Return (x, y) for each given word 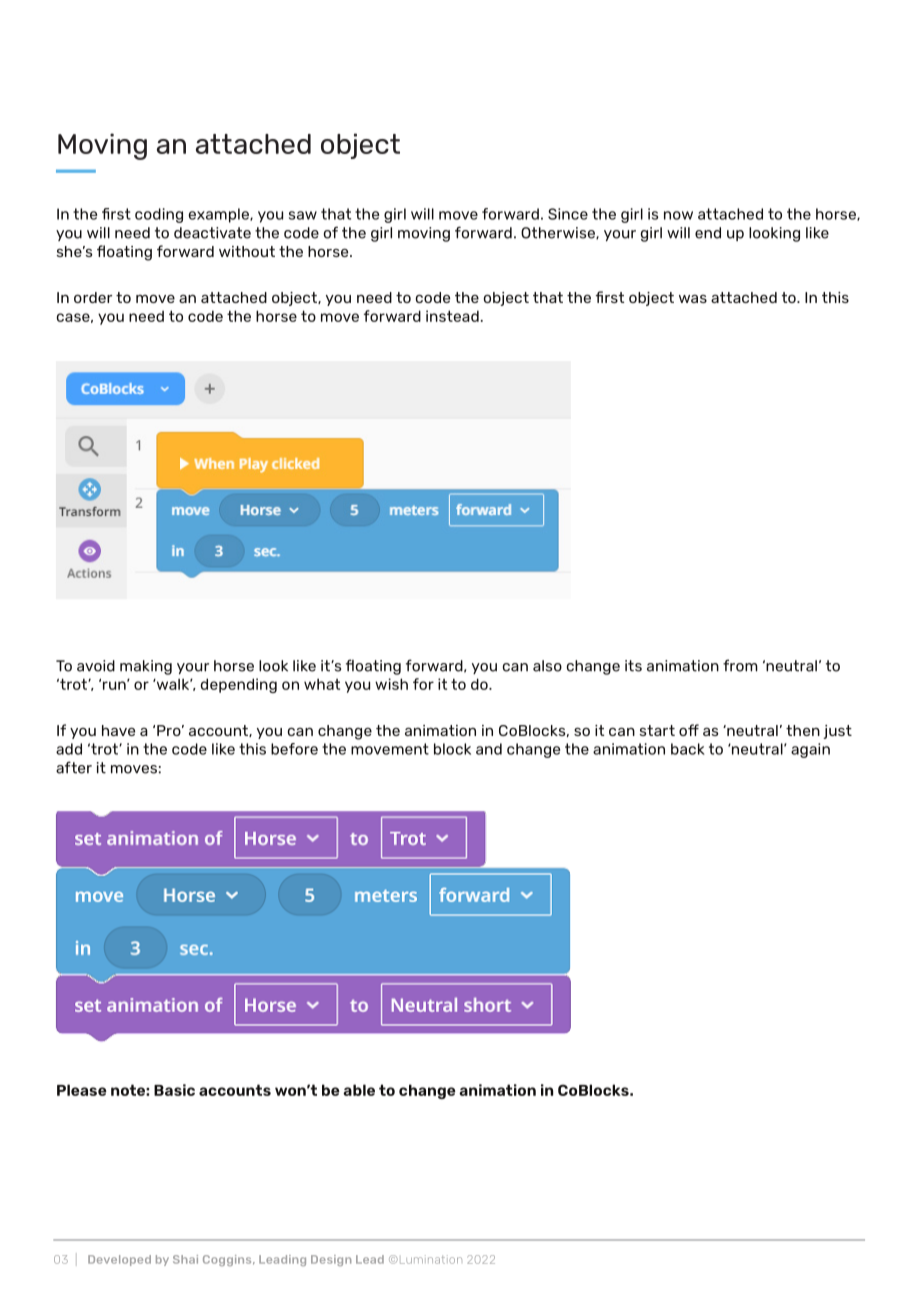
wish (391, 684)
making (146, 667)
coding (159, 215)
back (688, 749)
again (810, 750)
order (93, 297)
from (740, 665)
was (693, 298)
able (359, 1090)
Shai (185, 1259)
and (489, 749)
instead (452, 316)
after (74, 767)
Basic (174, 1090)
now (678, 215)
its (633, 666)
